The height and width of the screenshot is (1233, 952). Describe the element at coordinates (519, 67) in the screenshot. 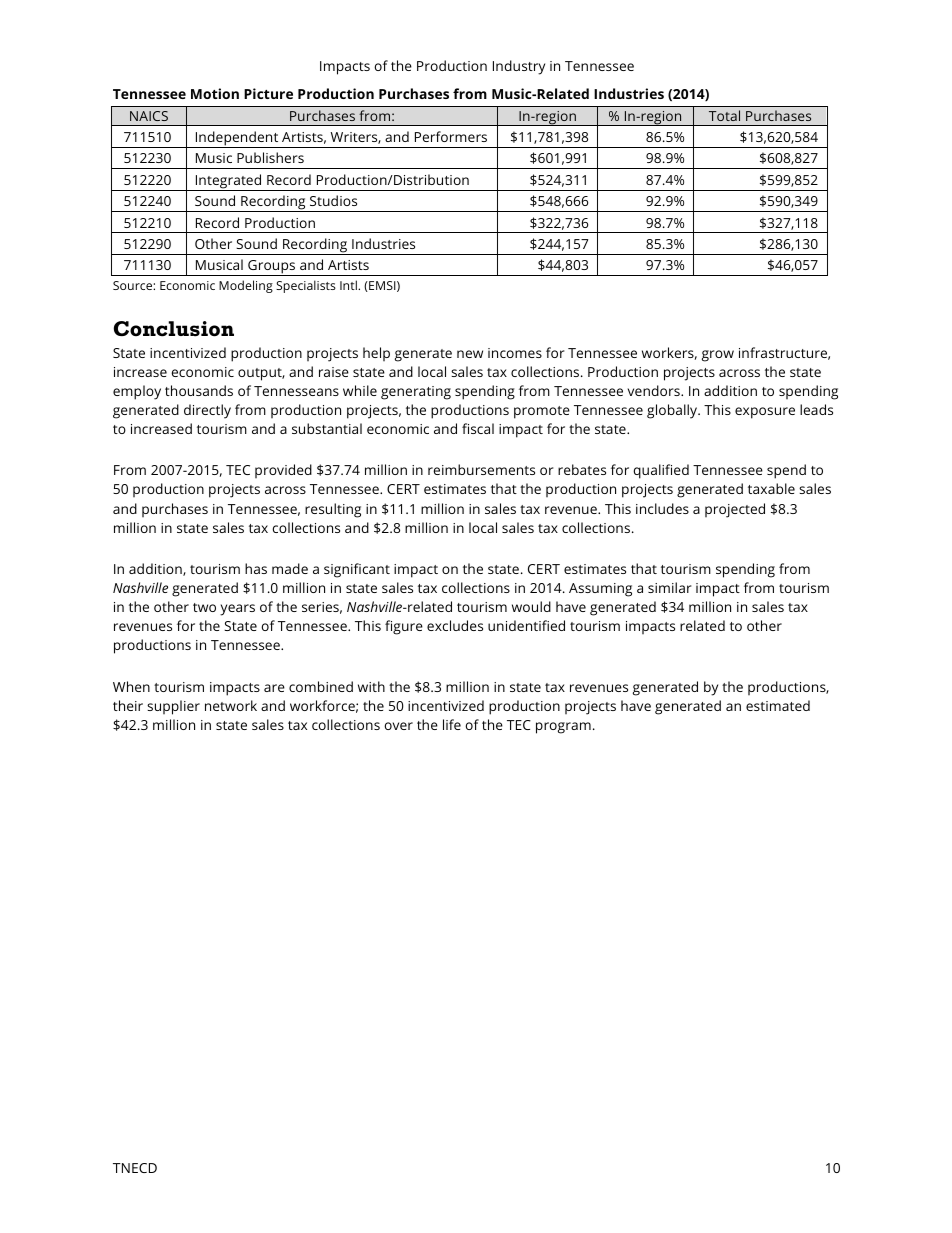

I see `Industry` at that location.
